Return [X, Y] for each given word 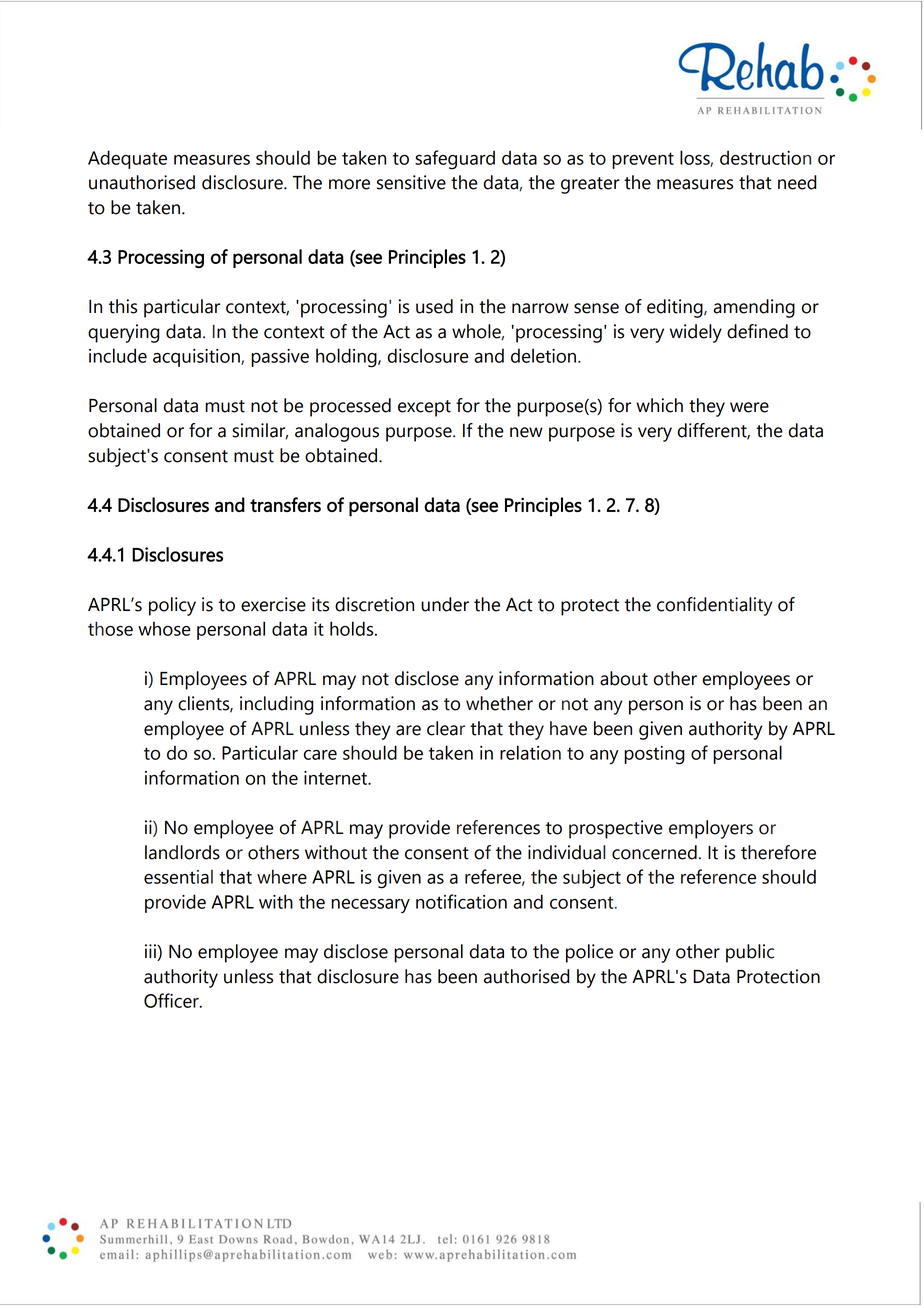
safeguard [455, 160]
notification [461, 901]
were [749, 407]
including [277, 705]
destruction [765, 157]
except [424, 408]
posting [654, 755]
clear [446, 728]
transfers [285, 504]
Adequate [127, 159]
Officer [172, 1000]
